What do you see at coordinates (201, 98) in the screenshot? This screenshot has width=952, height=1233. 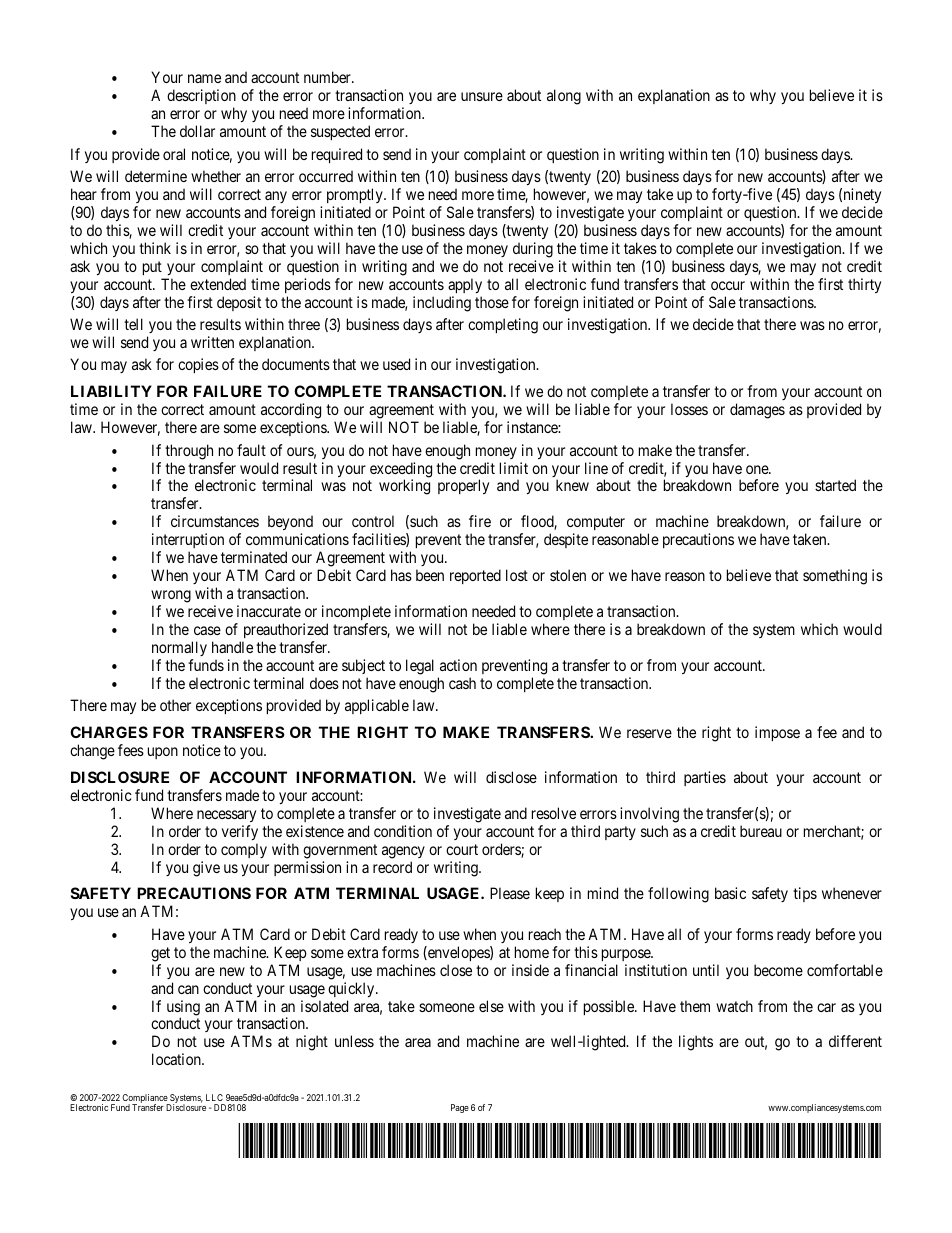 I see `description` at bounding box center [201, 98].
